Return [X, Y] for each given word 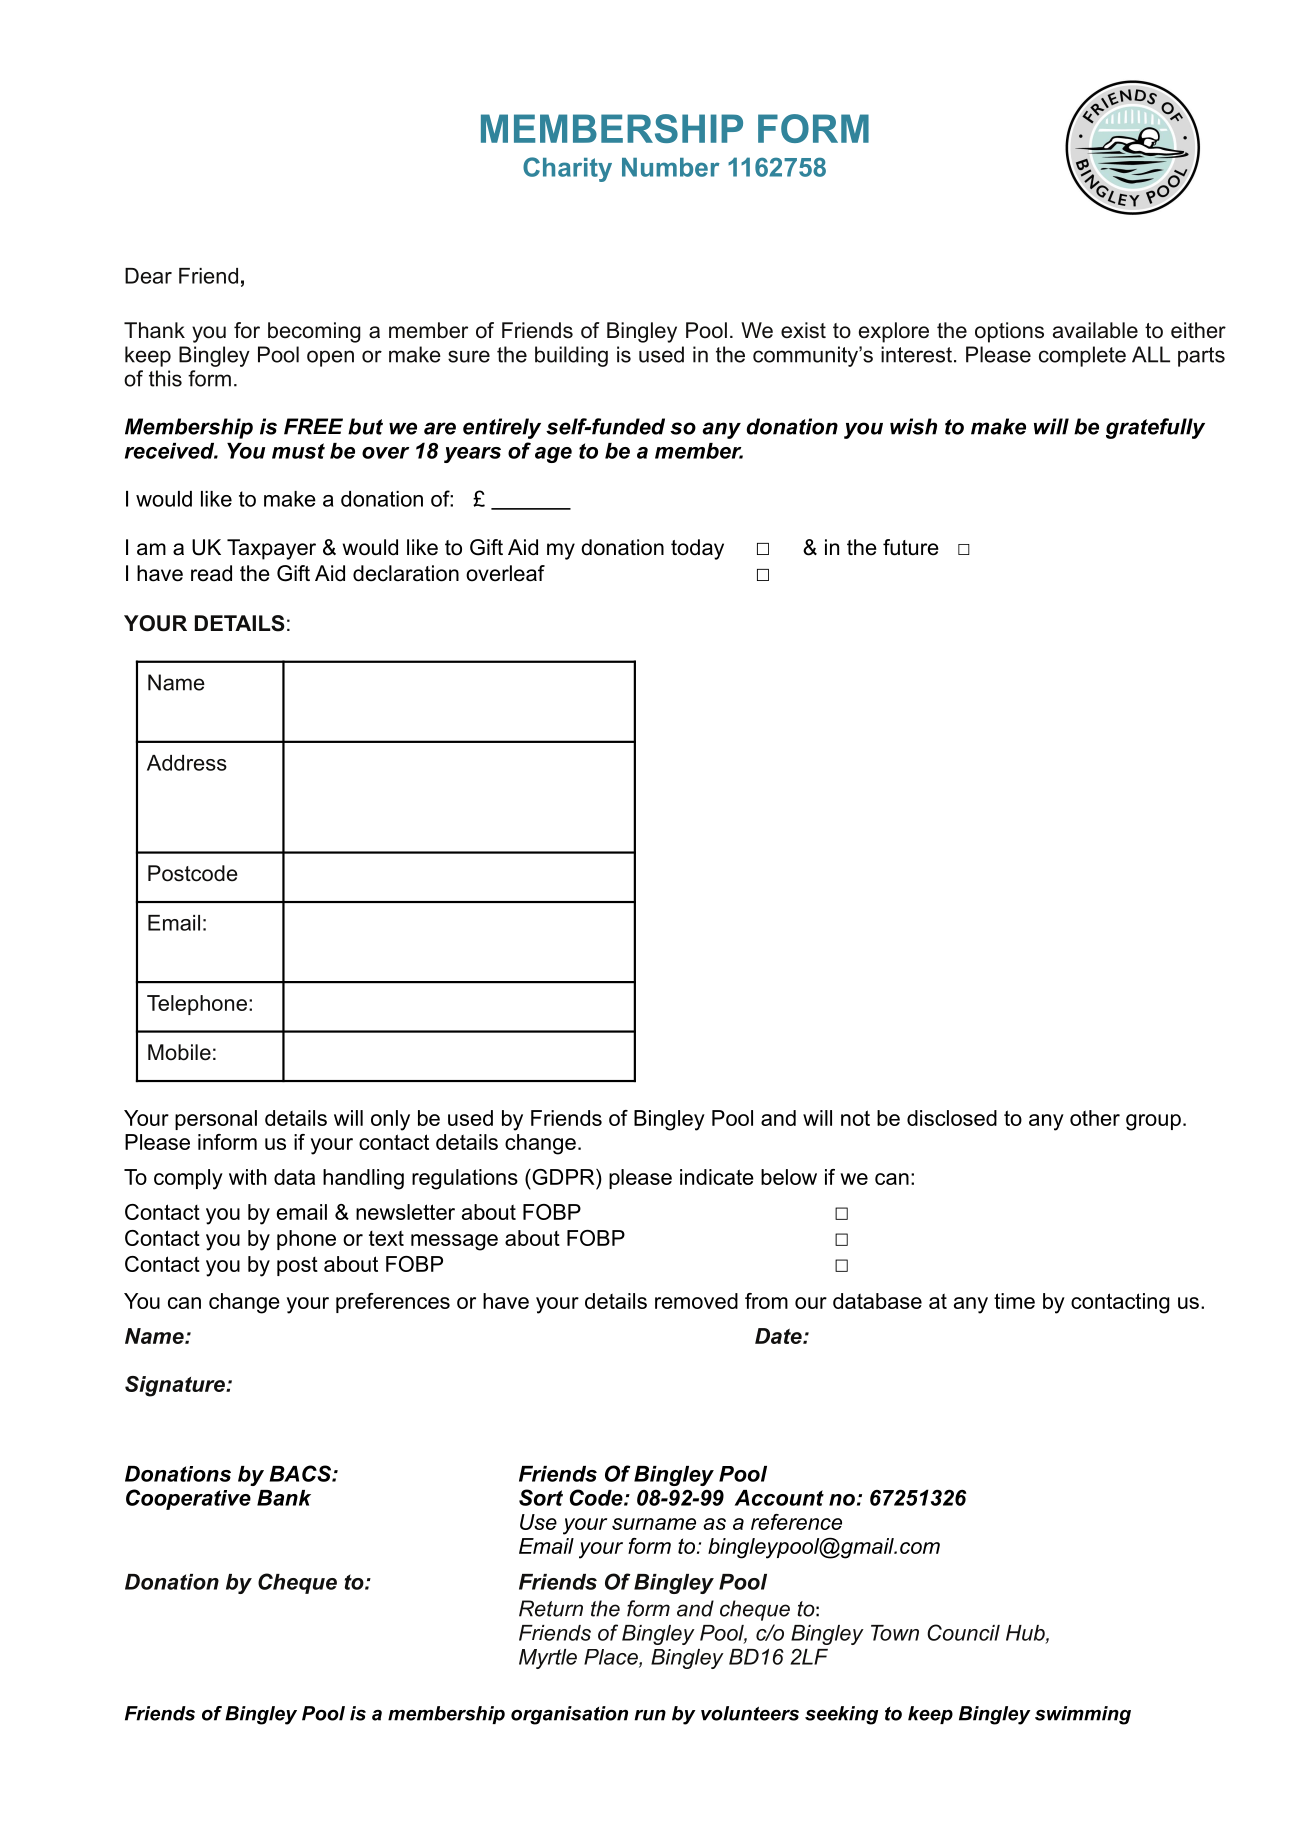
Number [671, 167]
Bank [284, 1498]
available [1095, 330]
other [1095, 1118]
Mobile [179, 1052]
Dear [148, 276]
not [855, 1118]
